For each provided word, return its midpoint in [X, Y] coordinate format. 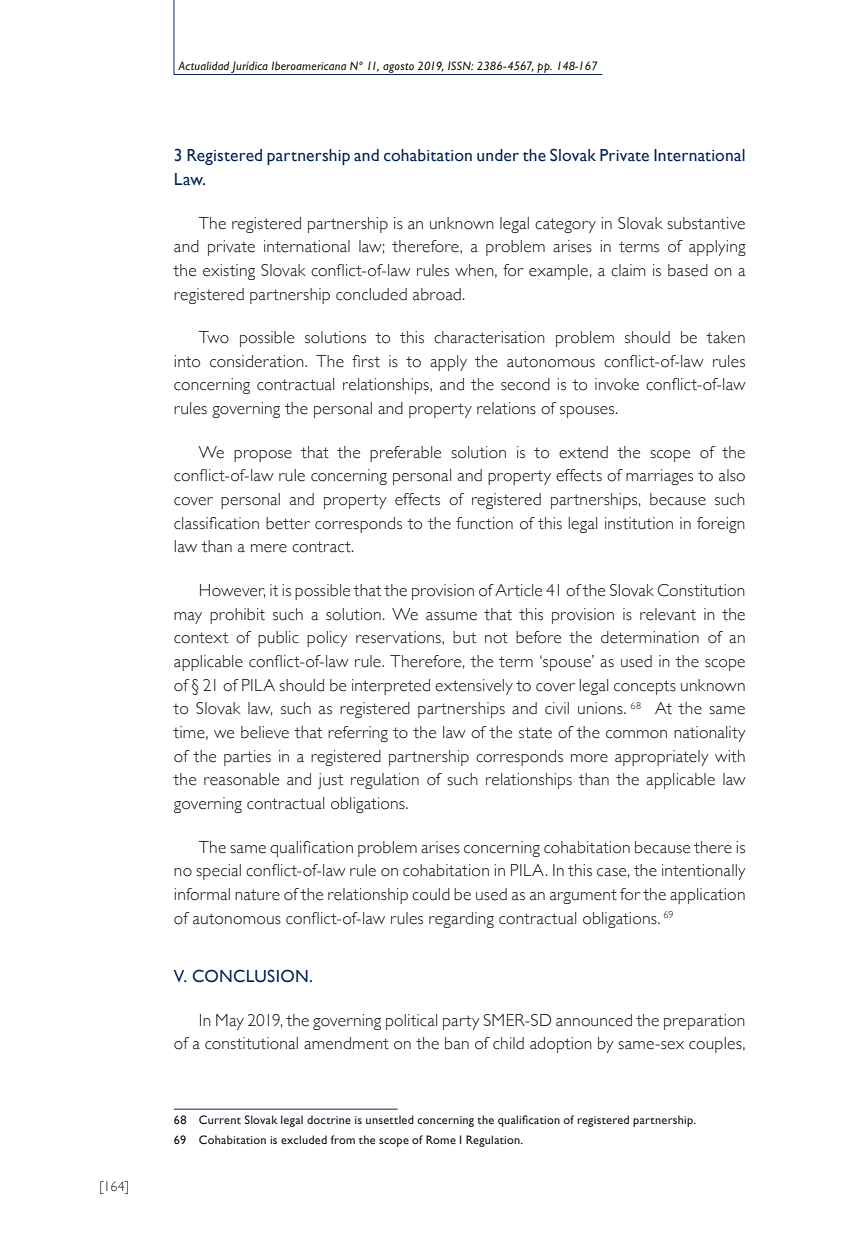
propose [263, 456]
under [498, 155]
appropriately [662, 758]
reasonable [241, 779]
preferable [405, 454]
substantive [706, 223]
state [535, 733]
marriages [659, 477]
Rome [441, 1139]
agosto [398, 69]
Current [220, 1119]
